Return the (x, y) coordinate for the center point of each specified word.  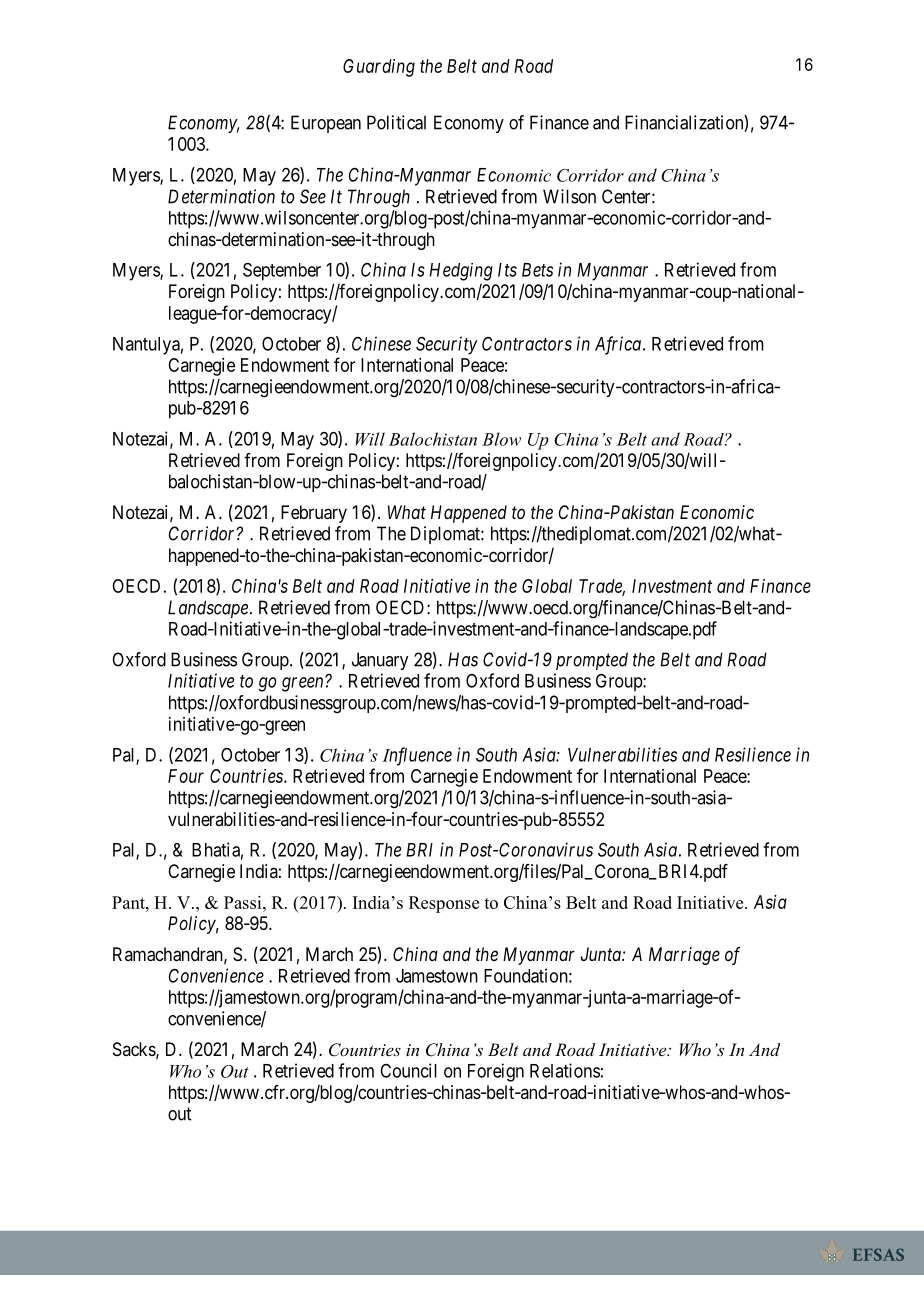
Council (408, 1070)
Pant (129, 902)
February (314, 514)
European (326, 124)
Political (396, 122)
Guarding (379, 68)
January (380, 661)
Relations (565, 1070)
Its (507, 270)
